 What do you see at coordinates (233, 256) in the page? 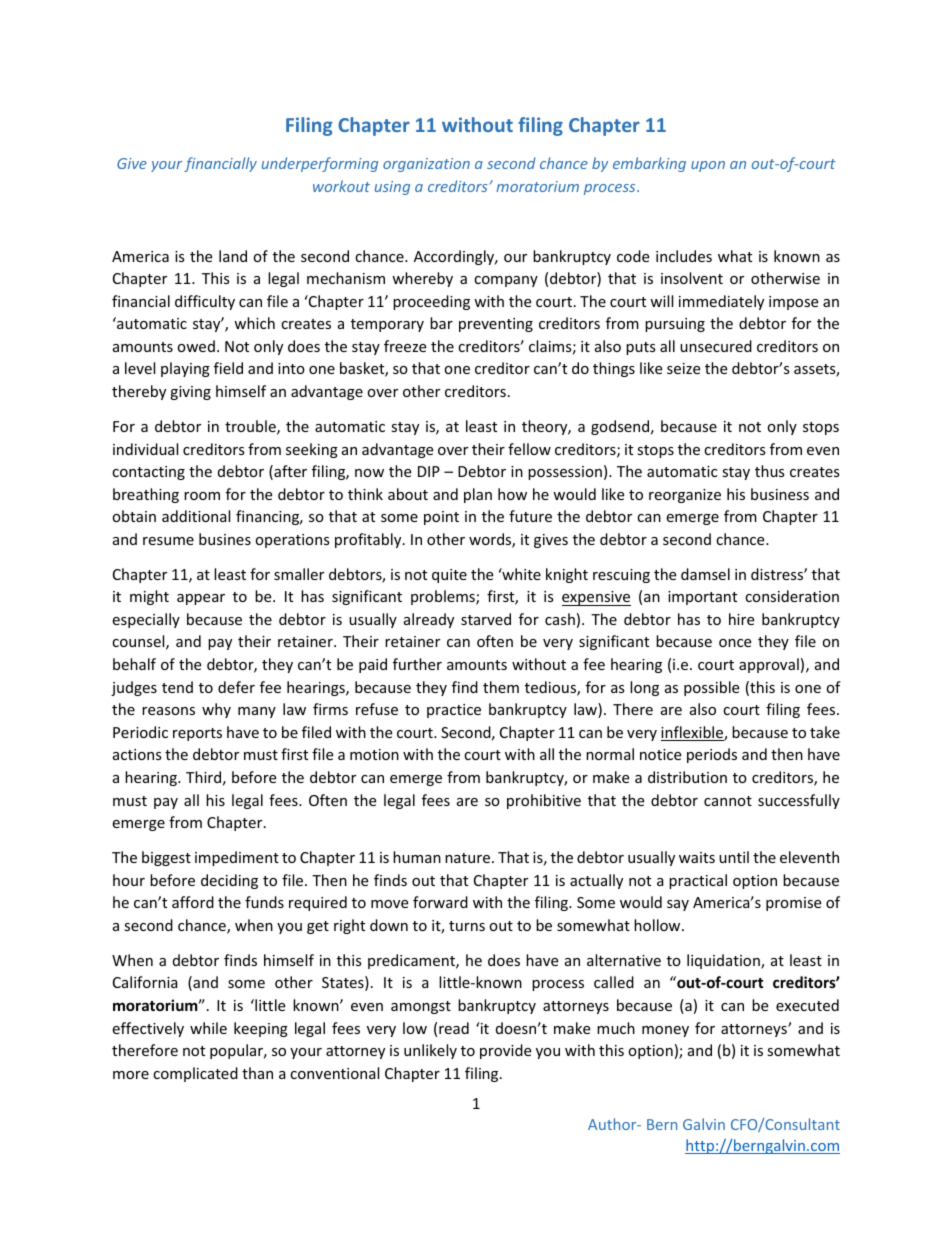
I see `land` at bounding box center [233, 256].
